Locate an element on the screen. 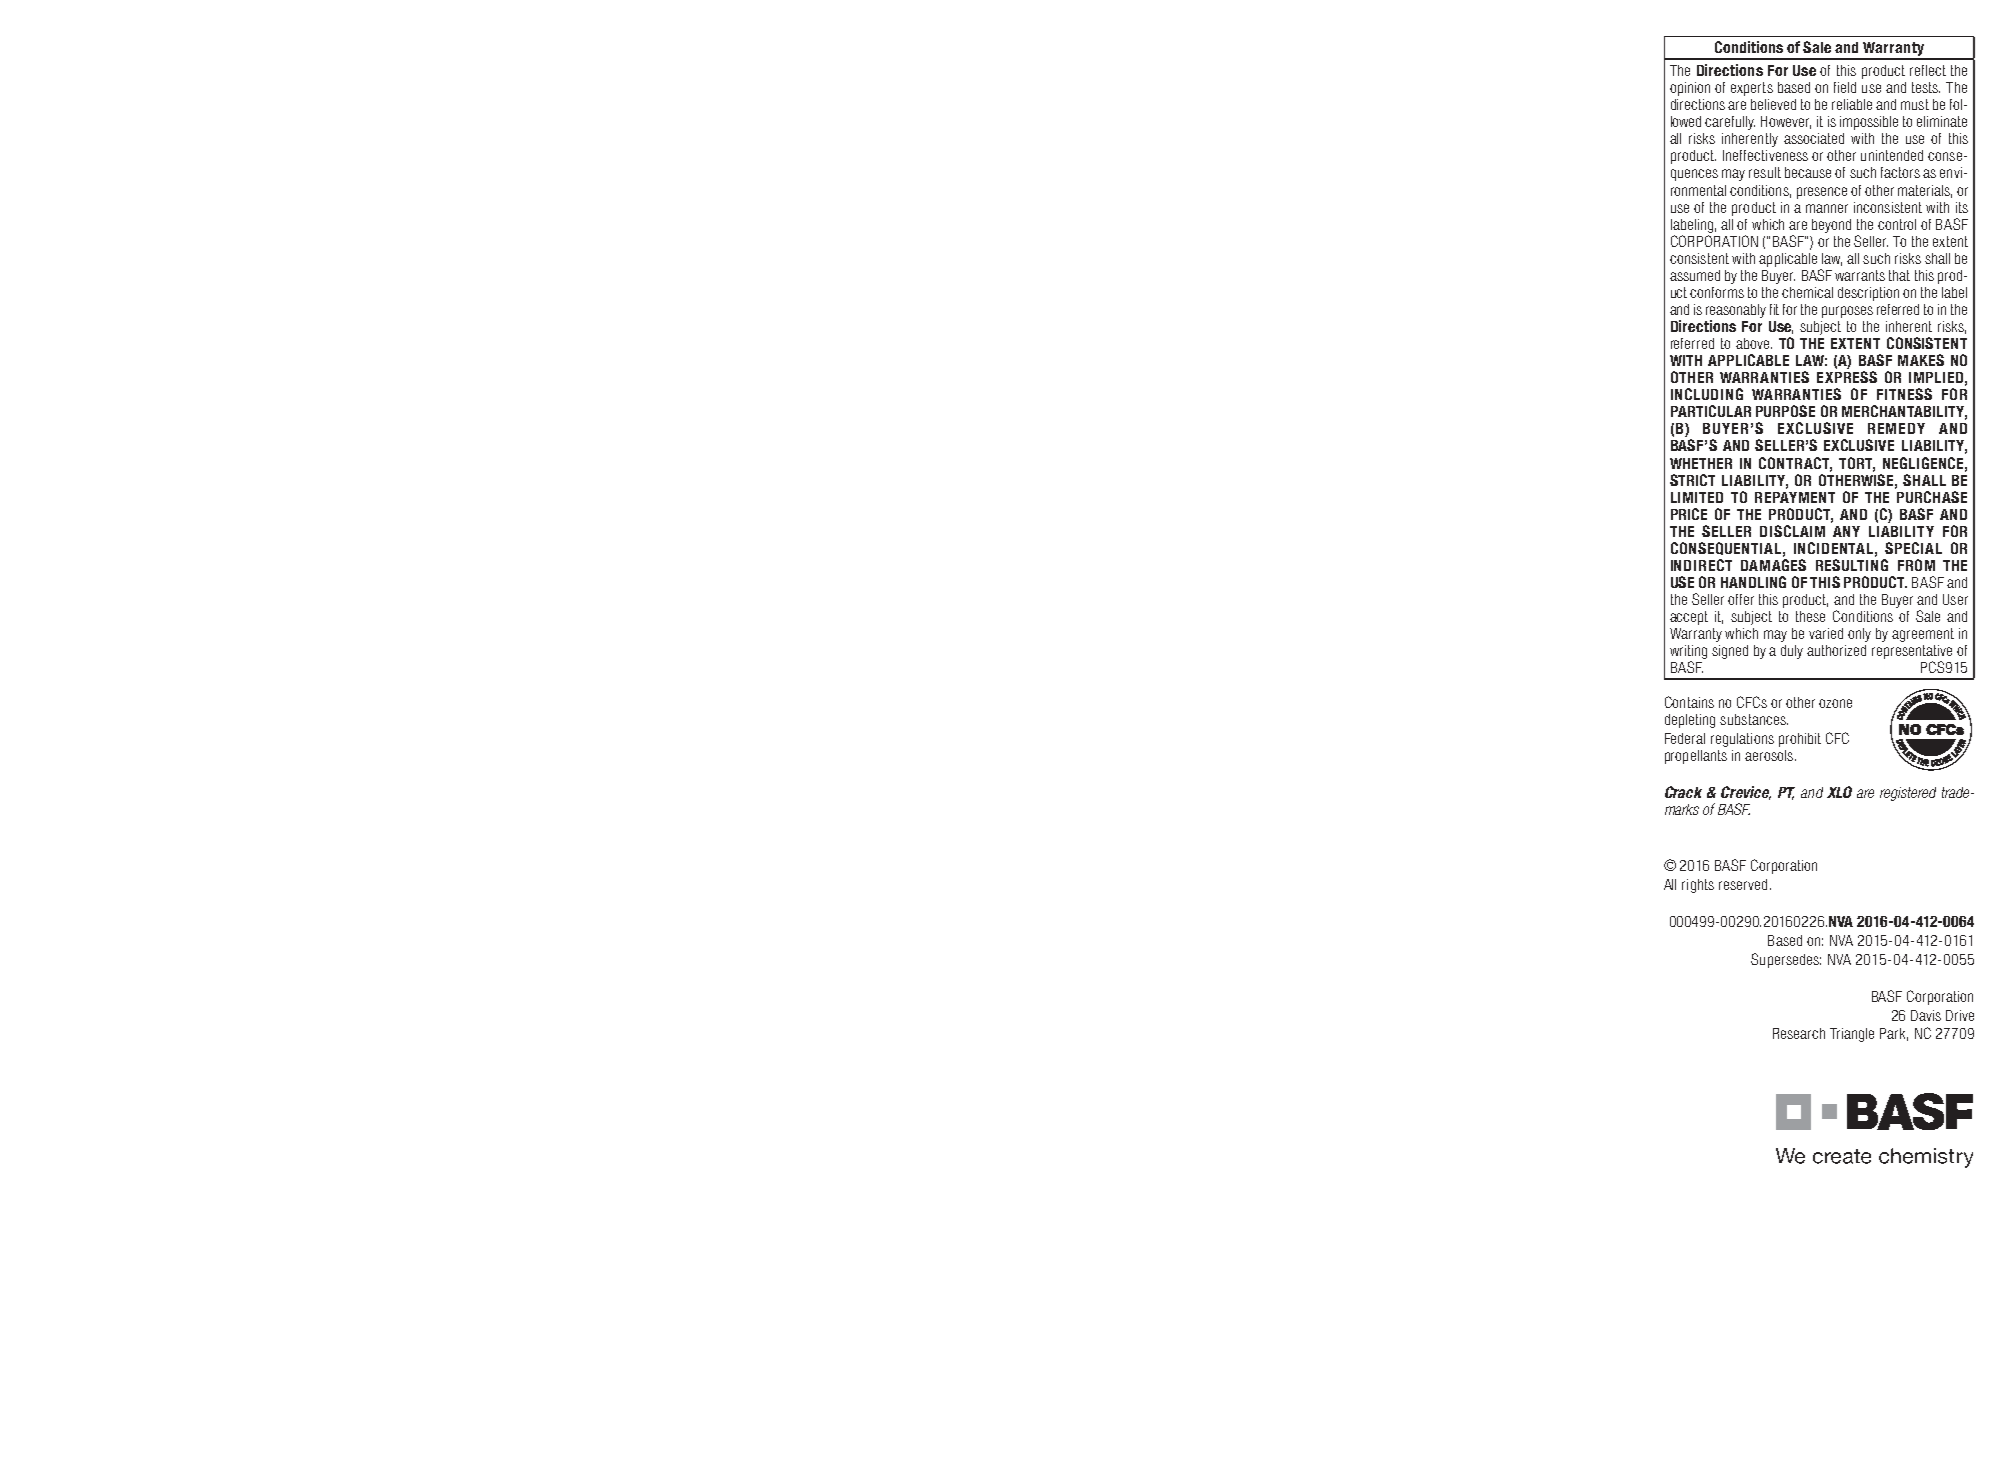  tests is located at coordinates (1926, 87).
